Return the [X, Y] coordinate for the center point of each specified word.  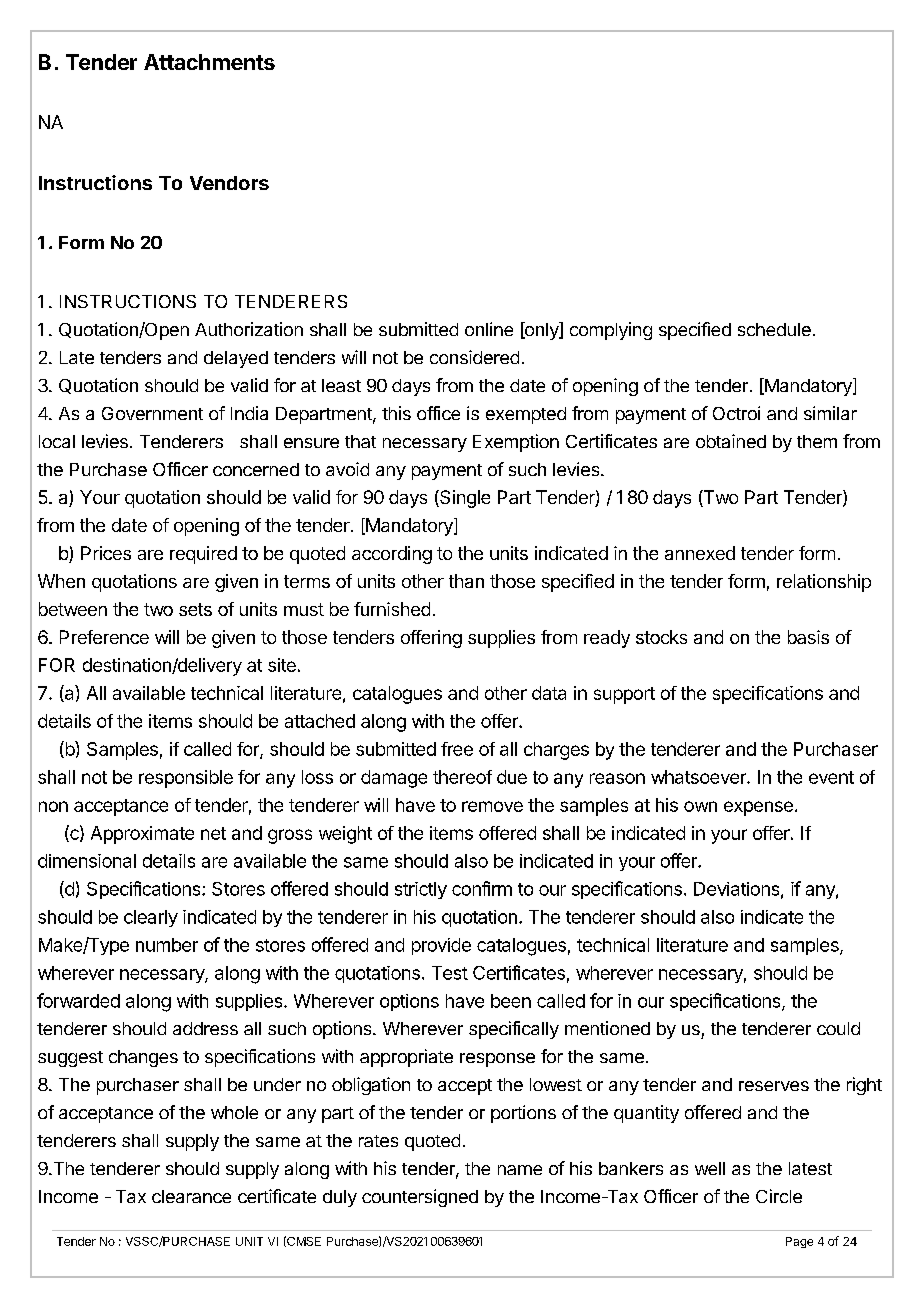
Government [152, 413]
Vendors [229, 183]
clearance [191, 1196]
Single [464, 499]
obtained [731, 441]
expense [758, 808]
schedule [774, 329]
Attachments [209, 62]
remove [492, 806]
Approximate [142, 835]
